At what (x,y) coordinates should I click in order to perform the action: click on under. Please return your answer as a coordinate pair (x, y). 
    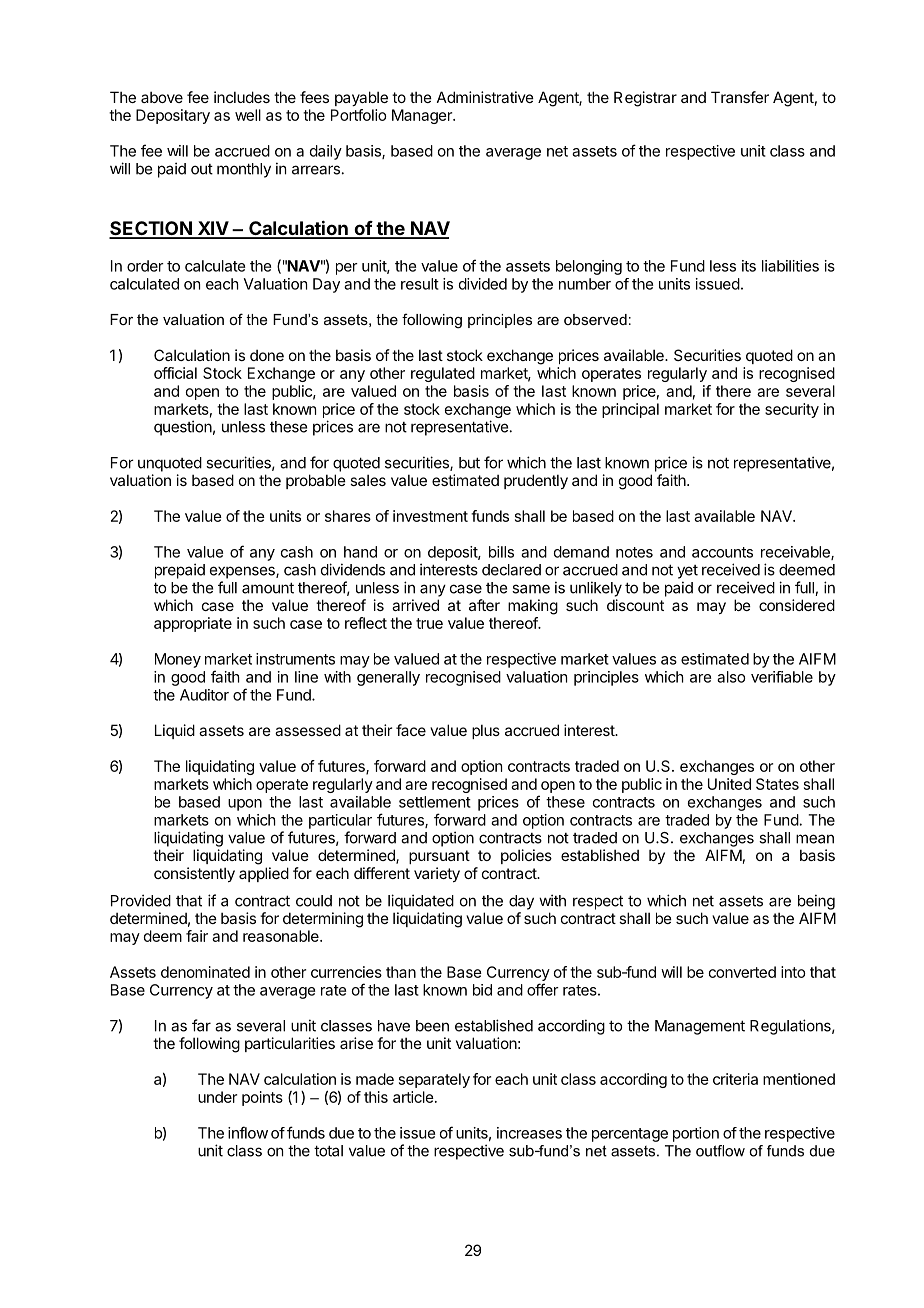
    Looking at the image, I should click on (217, 1097).
